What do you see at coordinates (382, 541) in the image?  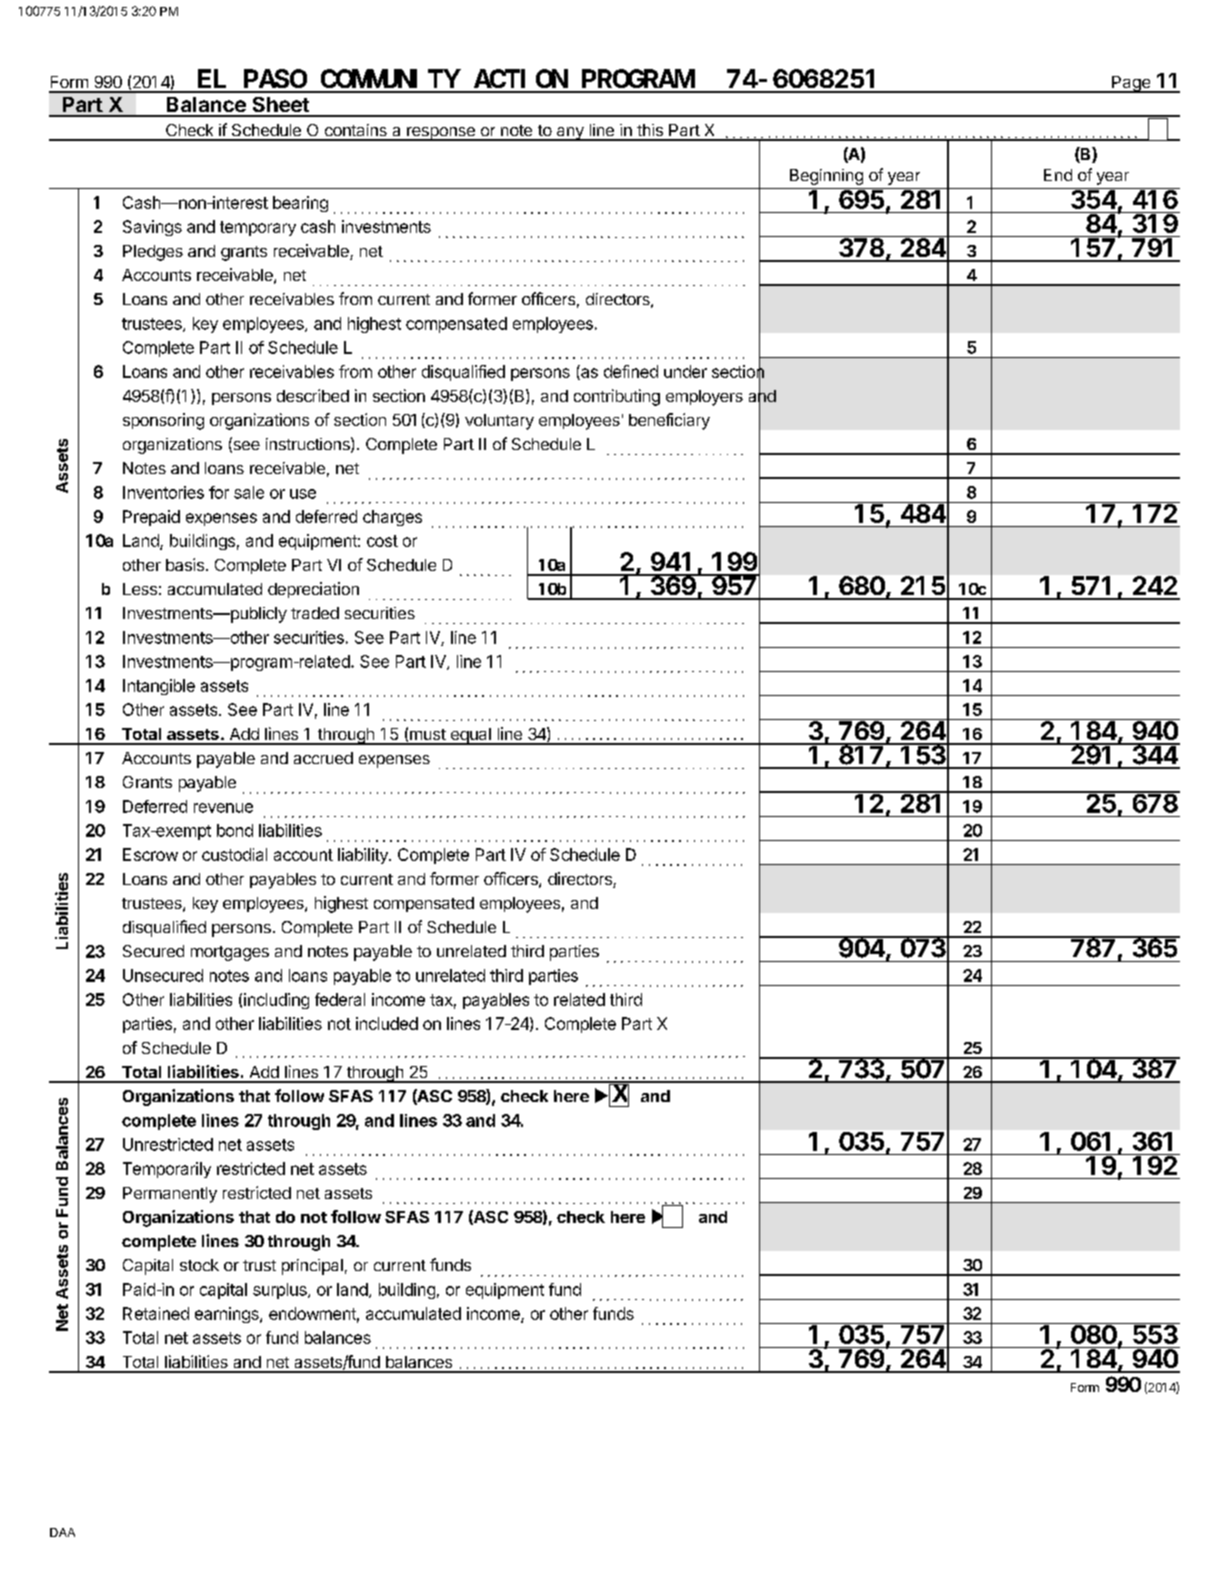 I see `cost` at bounding box center [382, 541].
